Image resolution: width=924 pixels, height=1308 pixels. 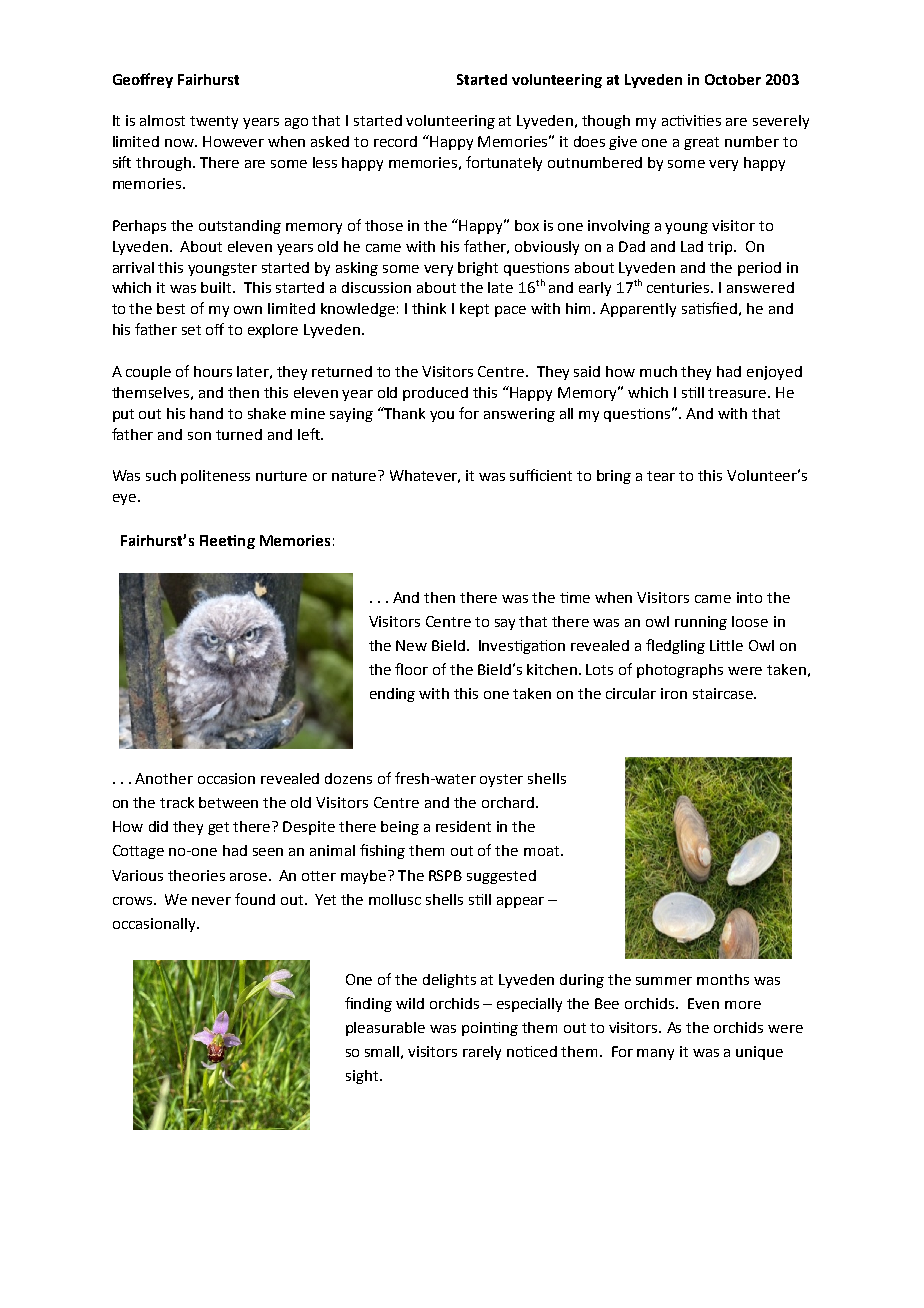 I want to click on produced, so click(x=435, y=394).
